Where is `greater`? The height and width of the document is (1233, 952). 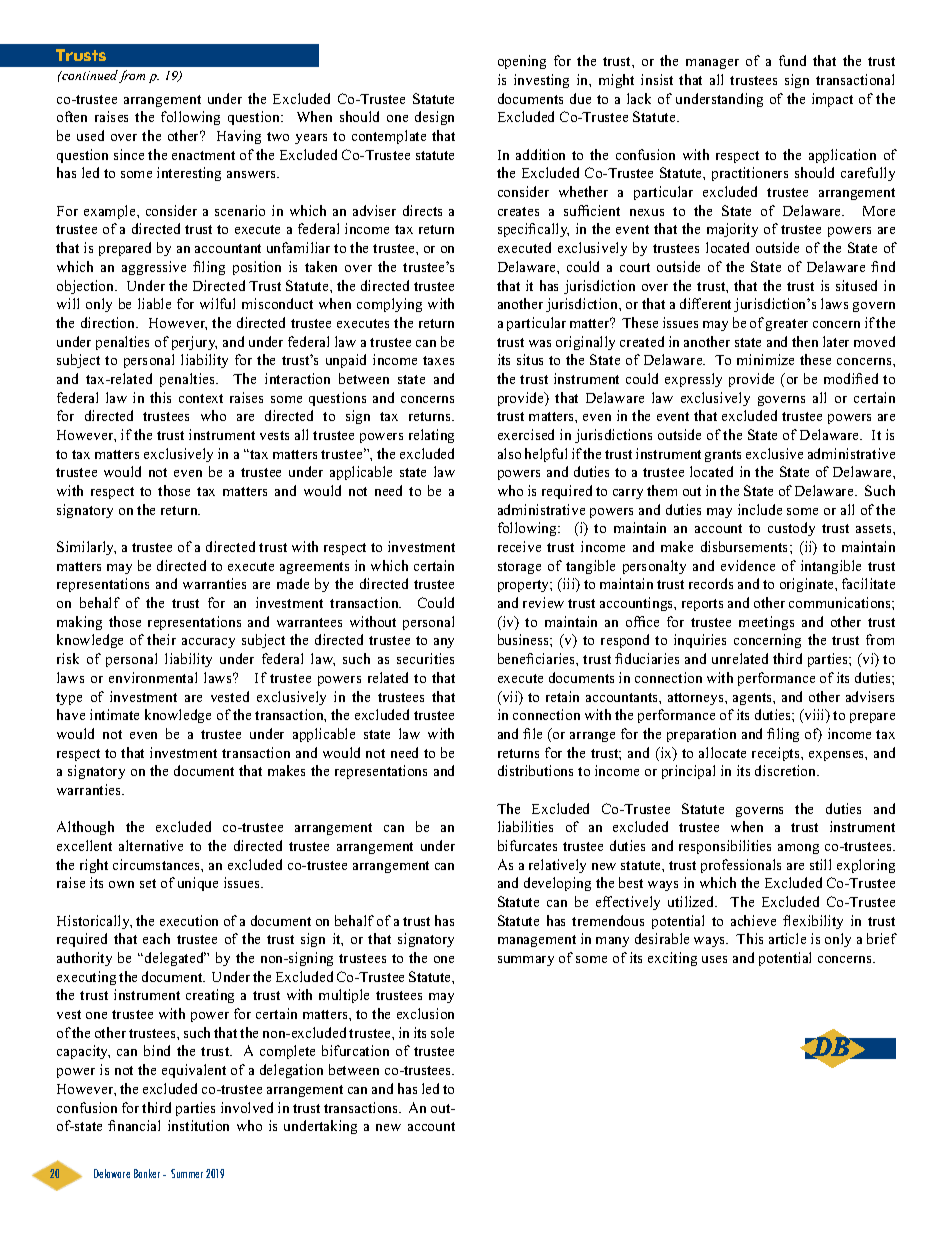 greater is located at coordinates (787, 325).
